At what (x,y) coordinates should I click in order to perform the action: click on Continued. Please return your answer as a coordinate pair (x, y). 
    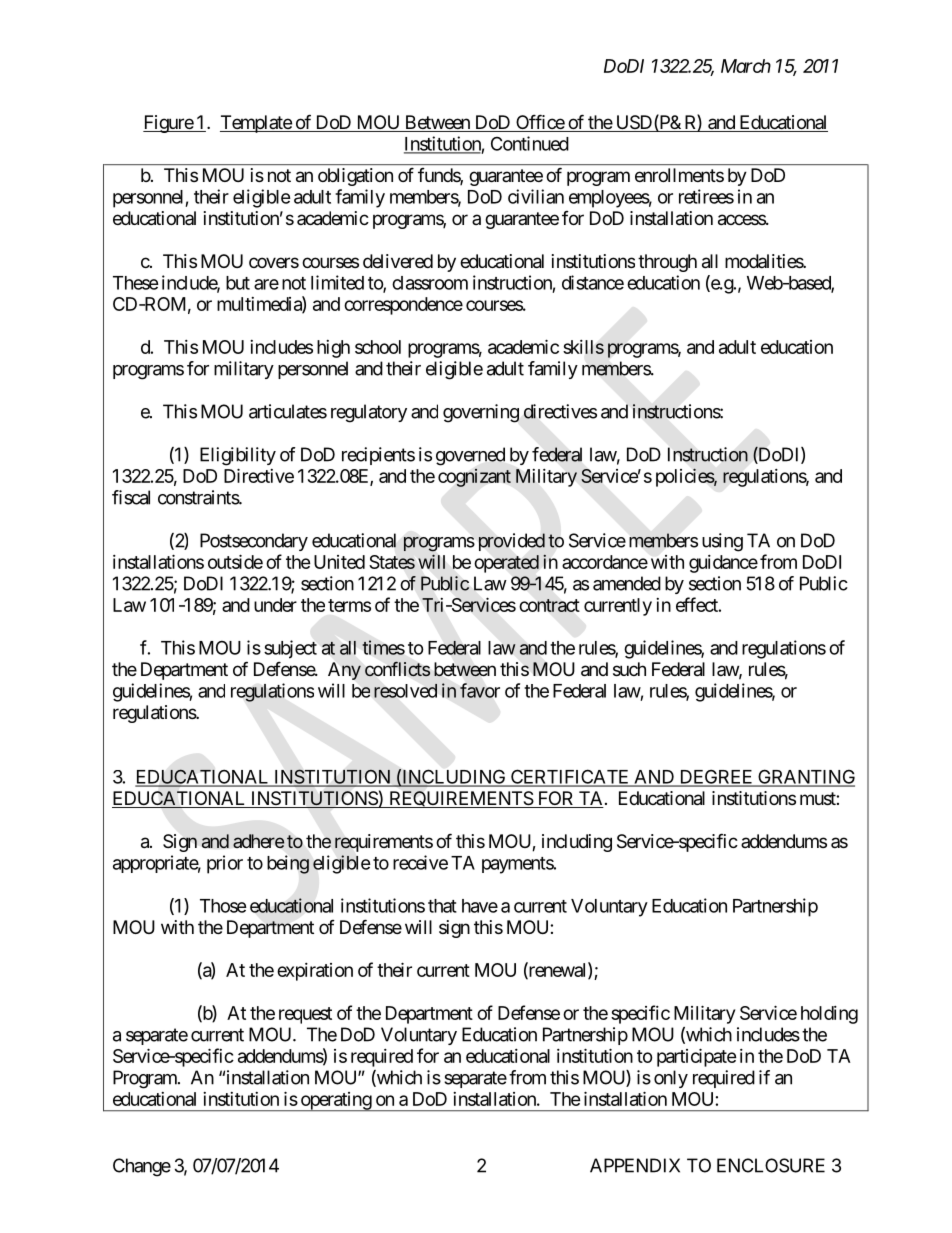
    Looking at the image, I should click on (530, 143).
